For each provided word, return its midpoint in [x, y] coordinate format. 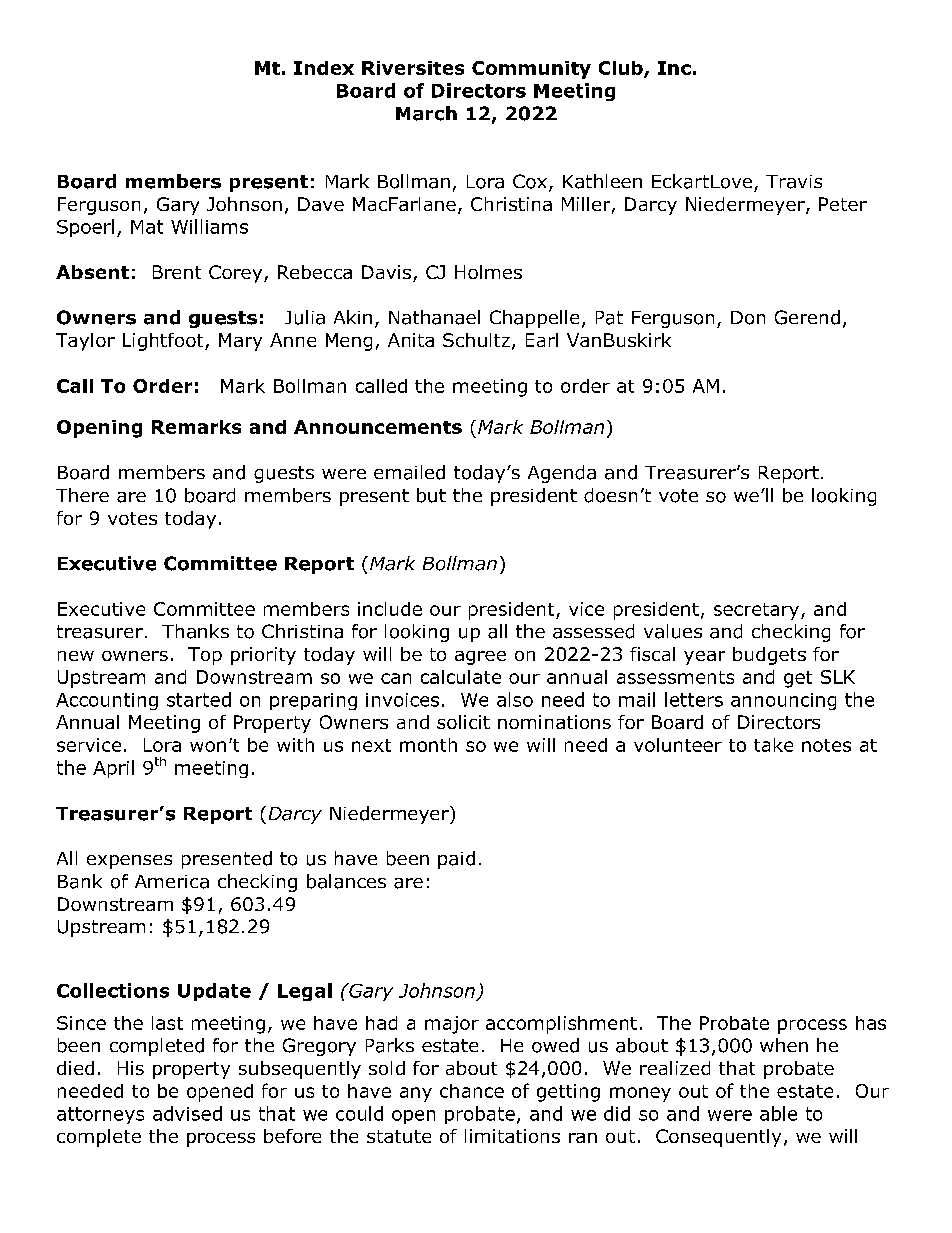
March [426, 113]
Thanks [195, 631]
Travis [794, 182]
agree [480, 658]
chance [472, 1091]
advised [187, 1113]
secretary [756, 611]
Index [324, 68]
